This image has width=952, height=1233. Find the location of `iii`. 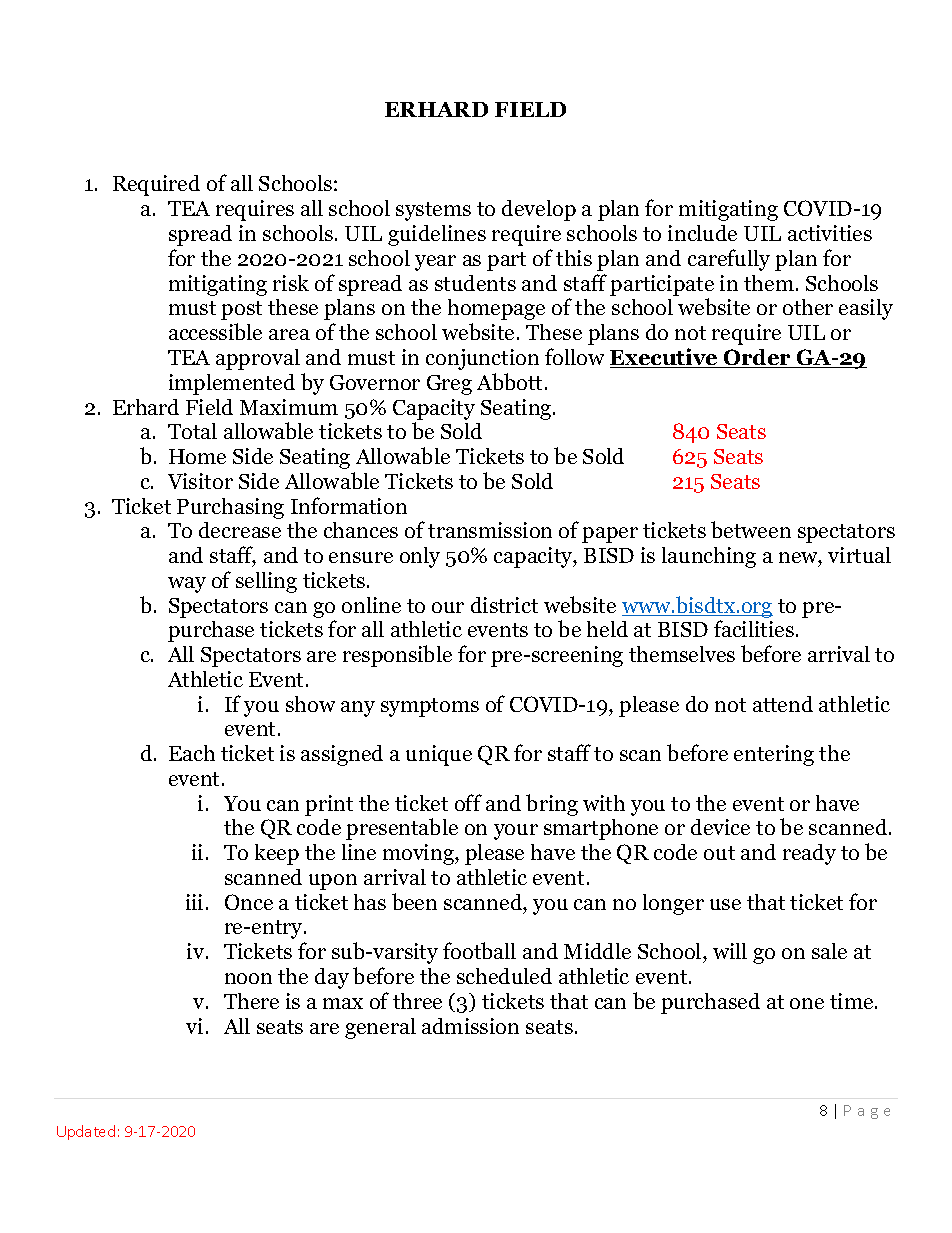

iii is located at coordinates (194, 902).
